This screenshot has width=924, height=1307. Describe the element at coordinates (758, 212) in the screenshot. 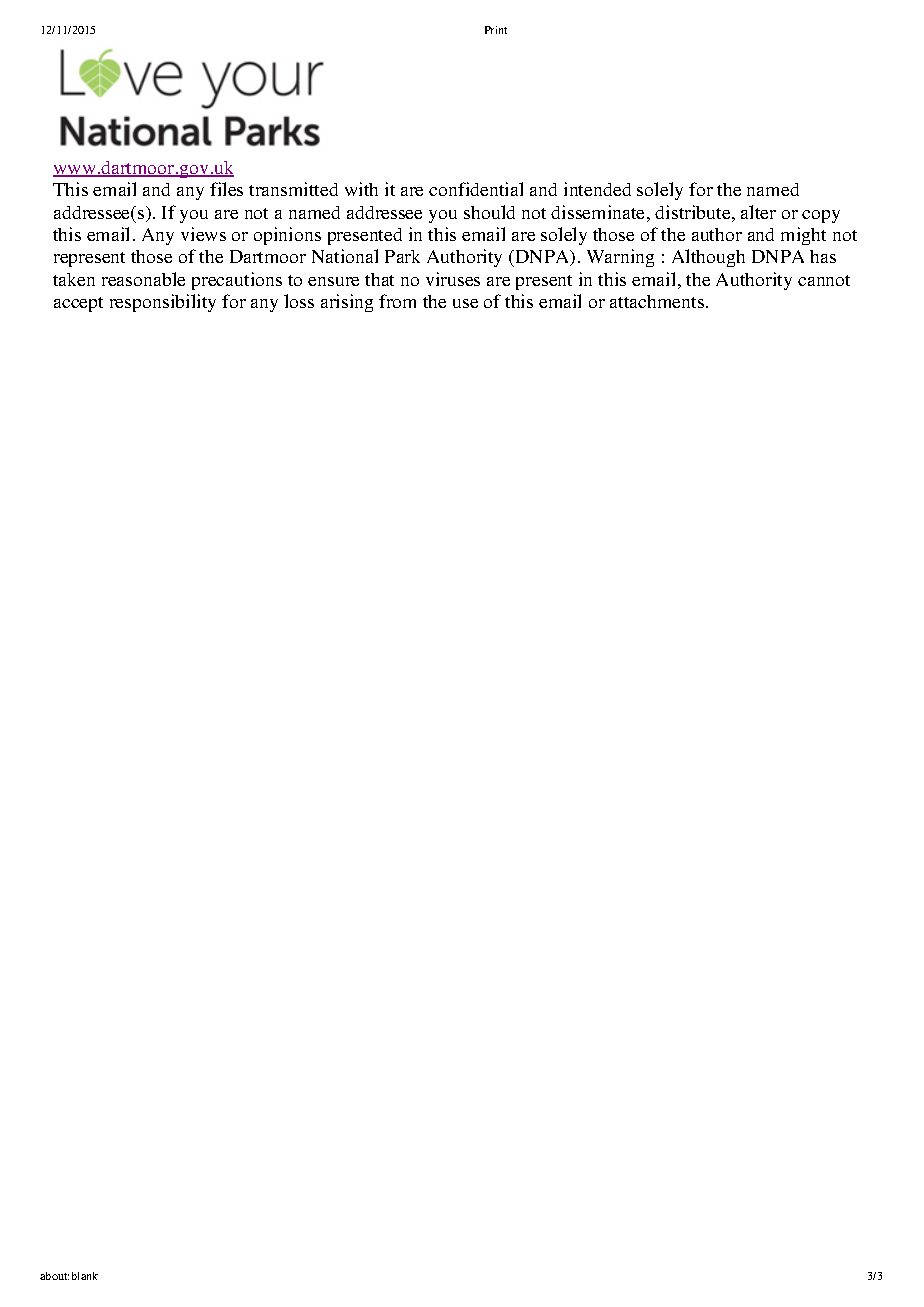

I see `alter` at that location.
